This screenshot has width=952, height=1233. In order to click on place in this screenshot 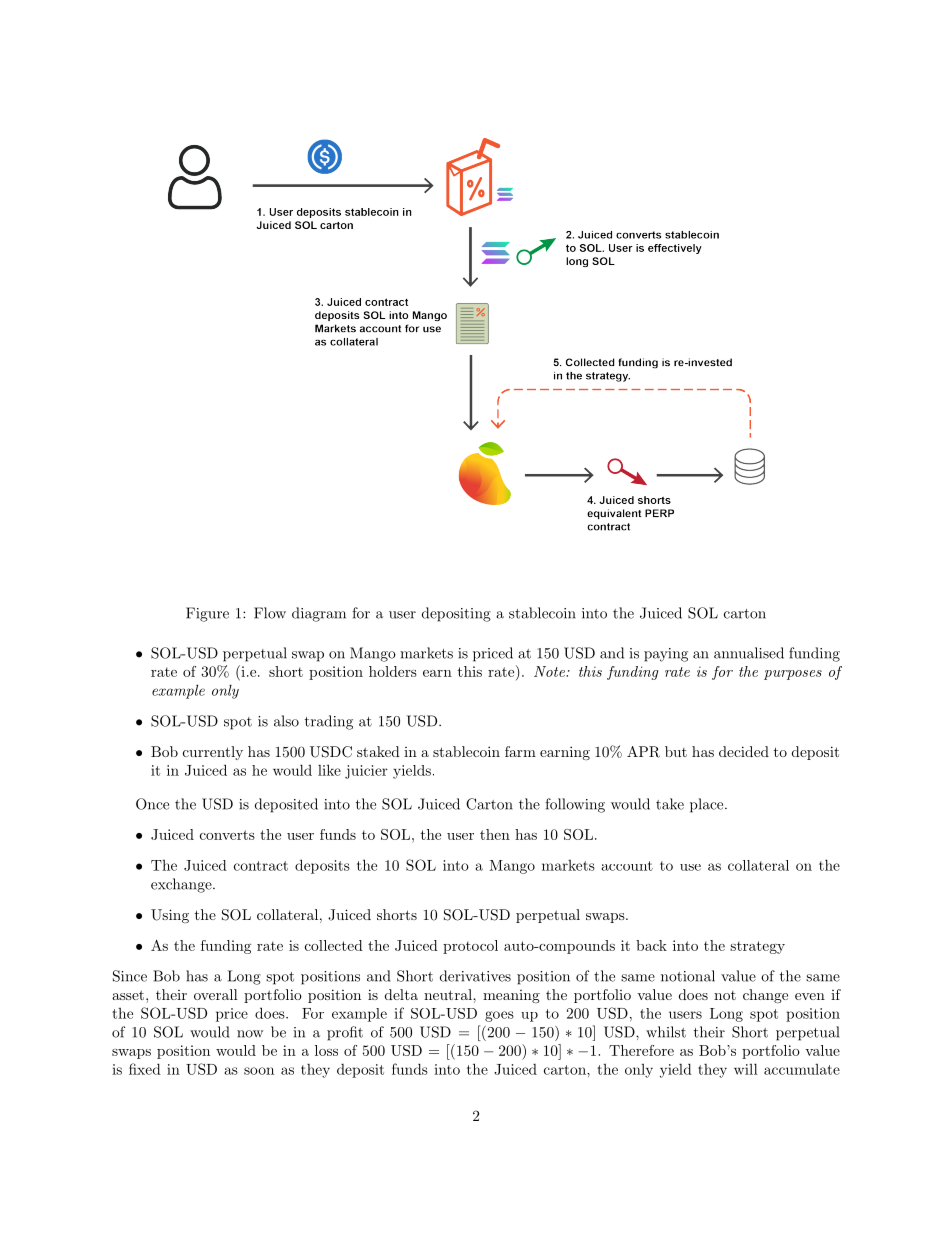, I will do `click(706, 805)`.
